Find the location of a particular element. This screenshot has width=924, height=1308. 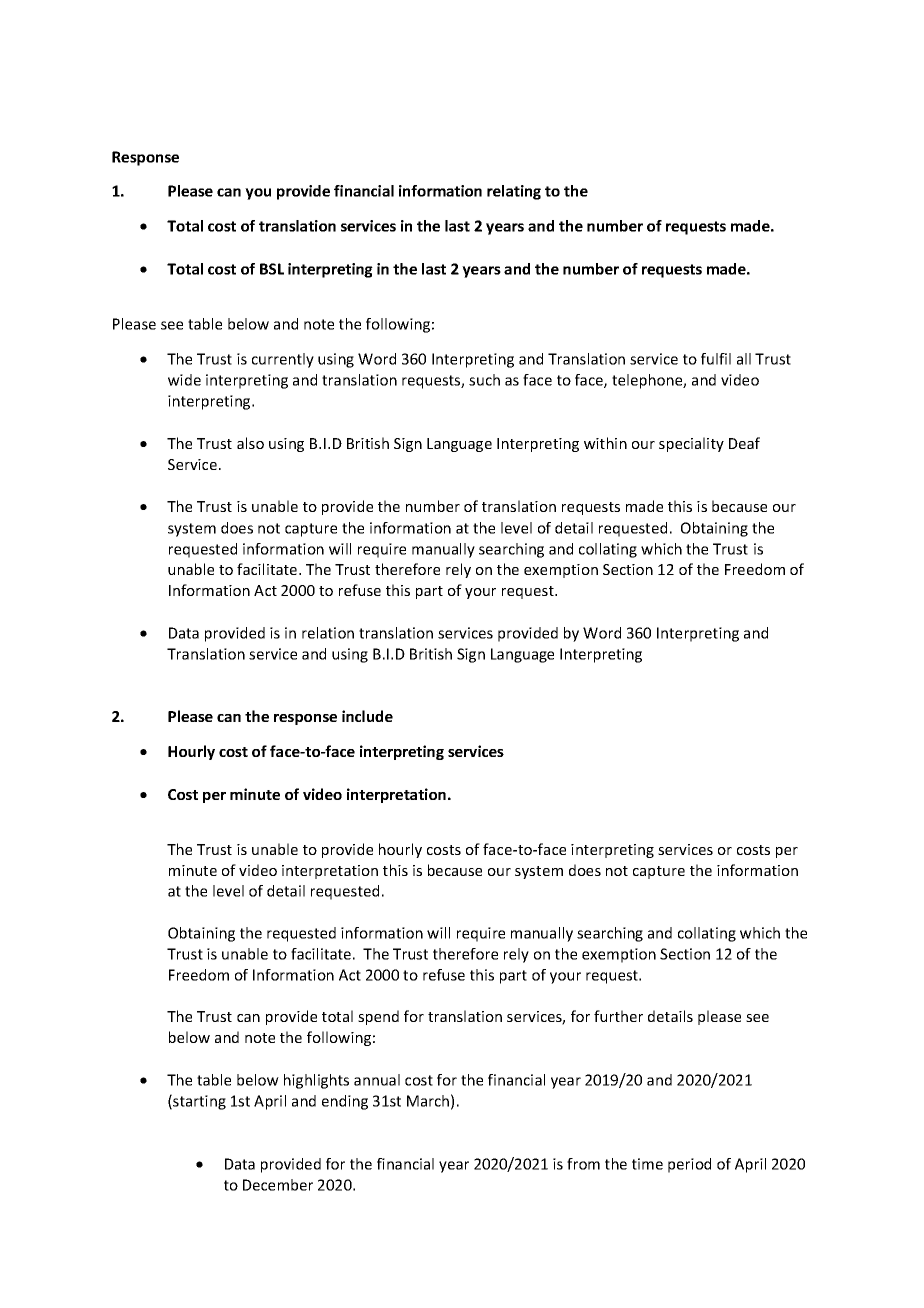

relating is located at coordinates (514, 192).
